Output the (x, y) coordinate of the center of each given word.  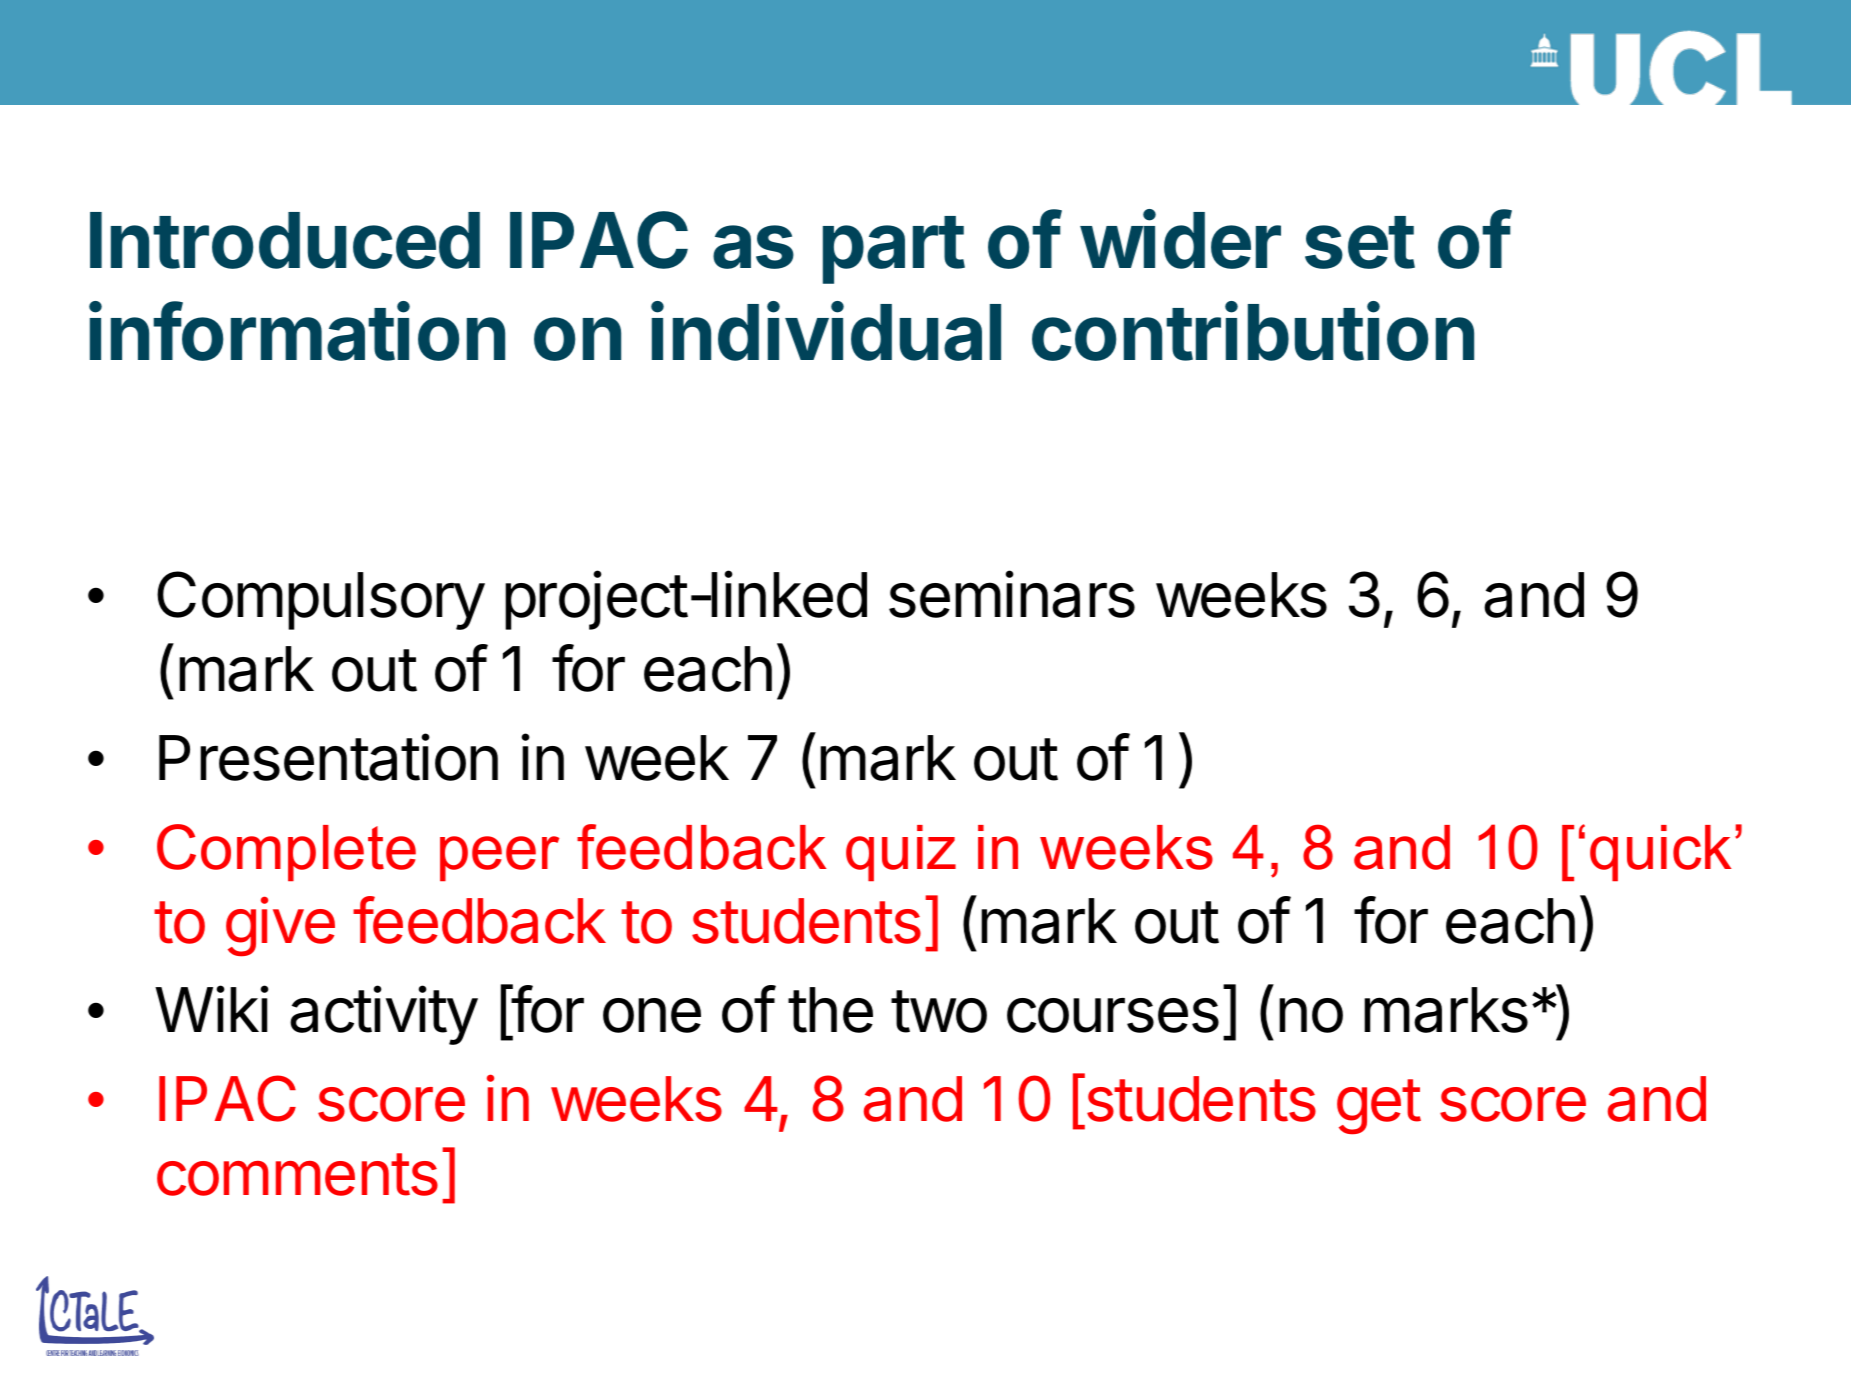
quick (1660, 853)
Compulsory (321, 600)
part (894, 250)
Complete (286, 852)
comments (297, 1174)
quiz (901, 853)
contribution (1253, 331)
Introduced (285, 240)
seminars (1012, 594)
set (1360, 242)
